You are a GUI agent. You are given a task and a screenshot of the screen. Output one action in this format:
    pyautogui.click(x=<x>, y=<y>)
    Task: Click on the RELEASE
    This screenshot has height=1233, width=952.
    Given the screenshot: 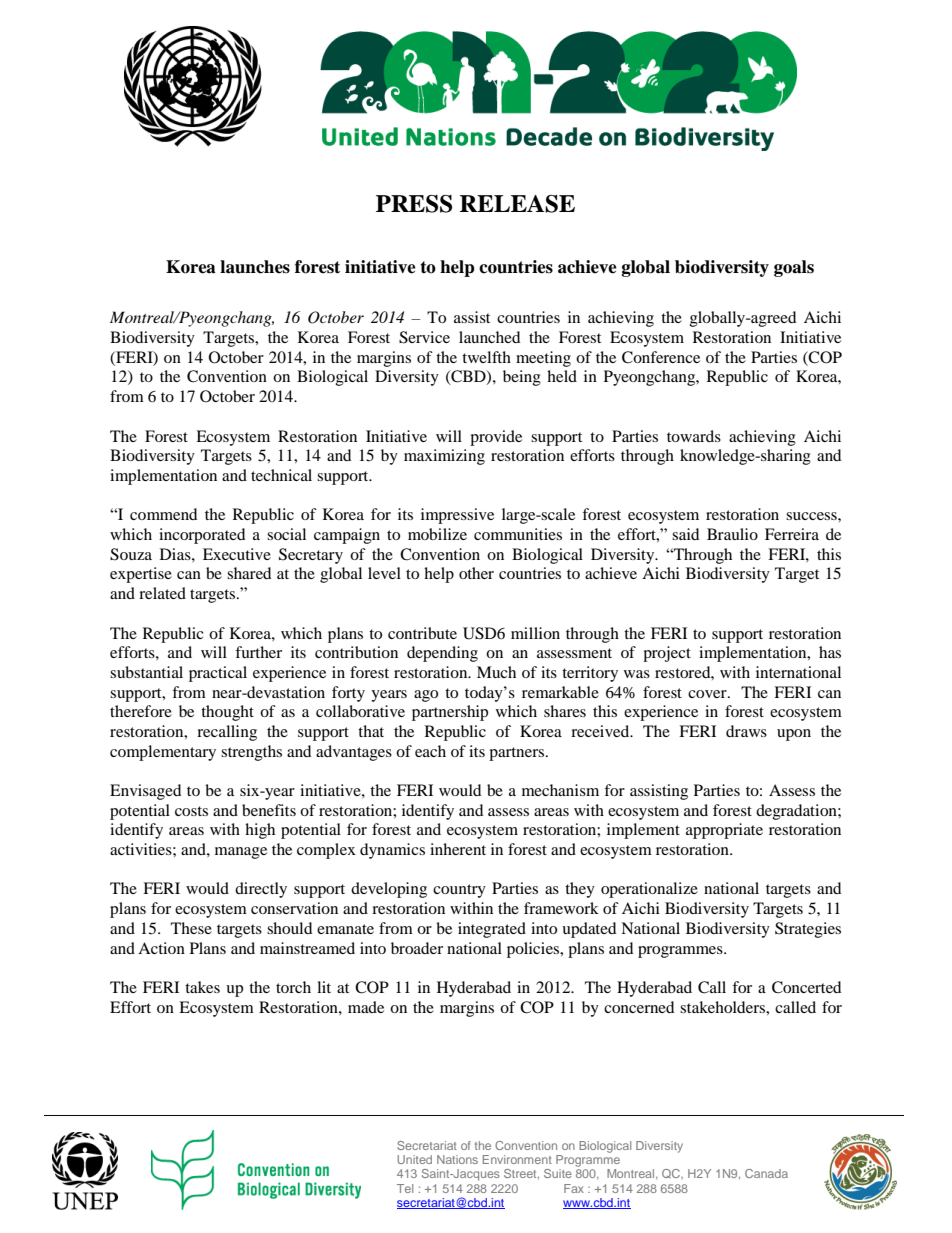 What is the action you would take?
    pyautogui.click(x=517, y=204)
